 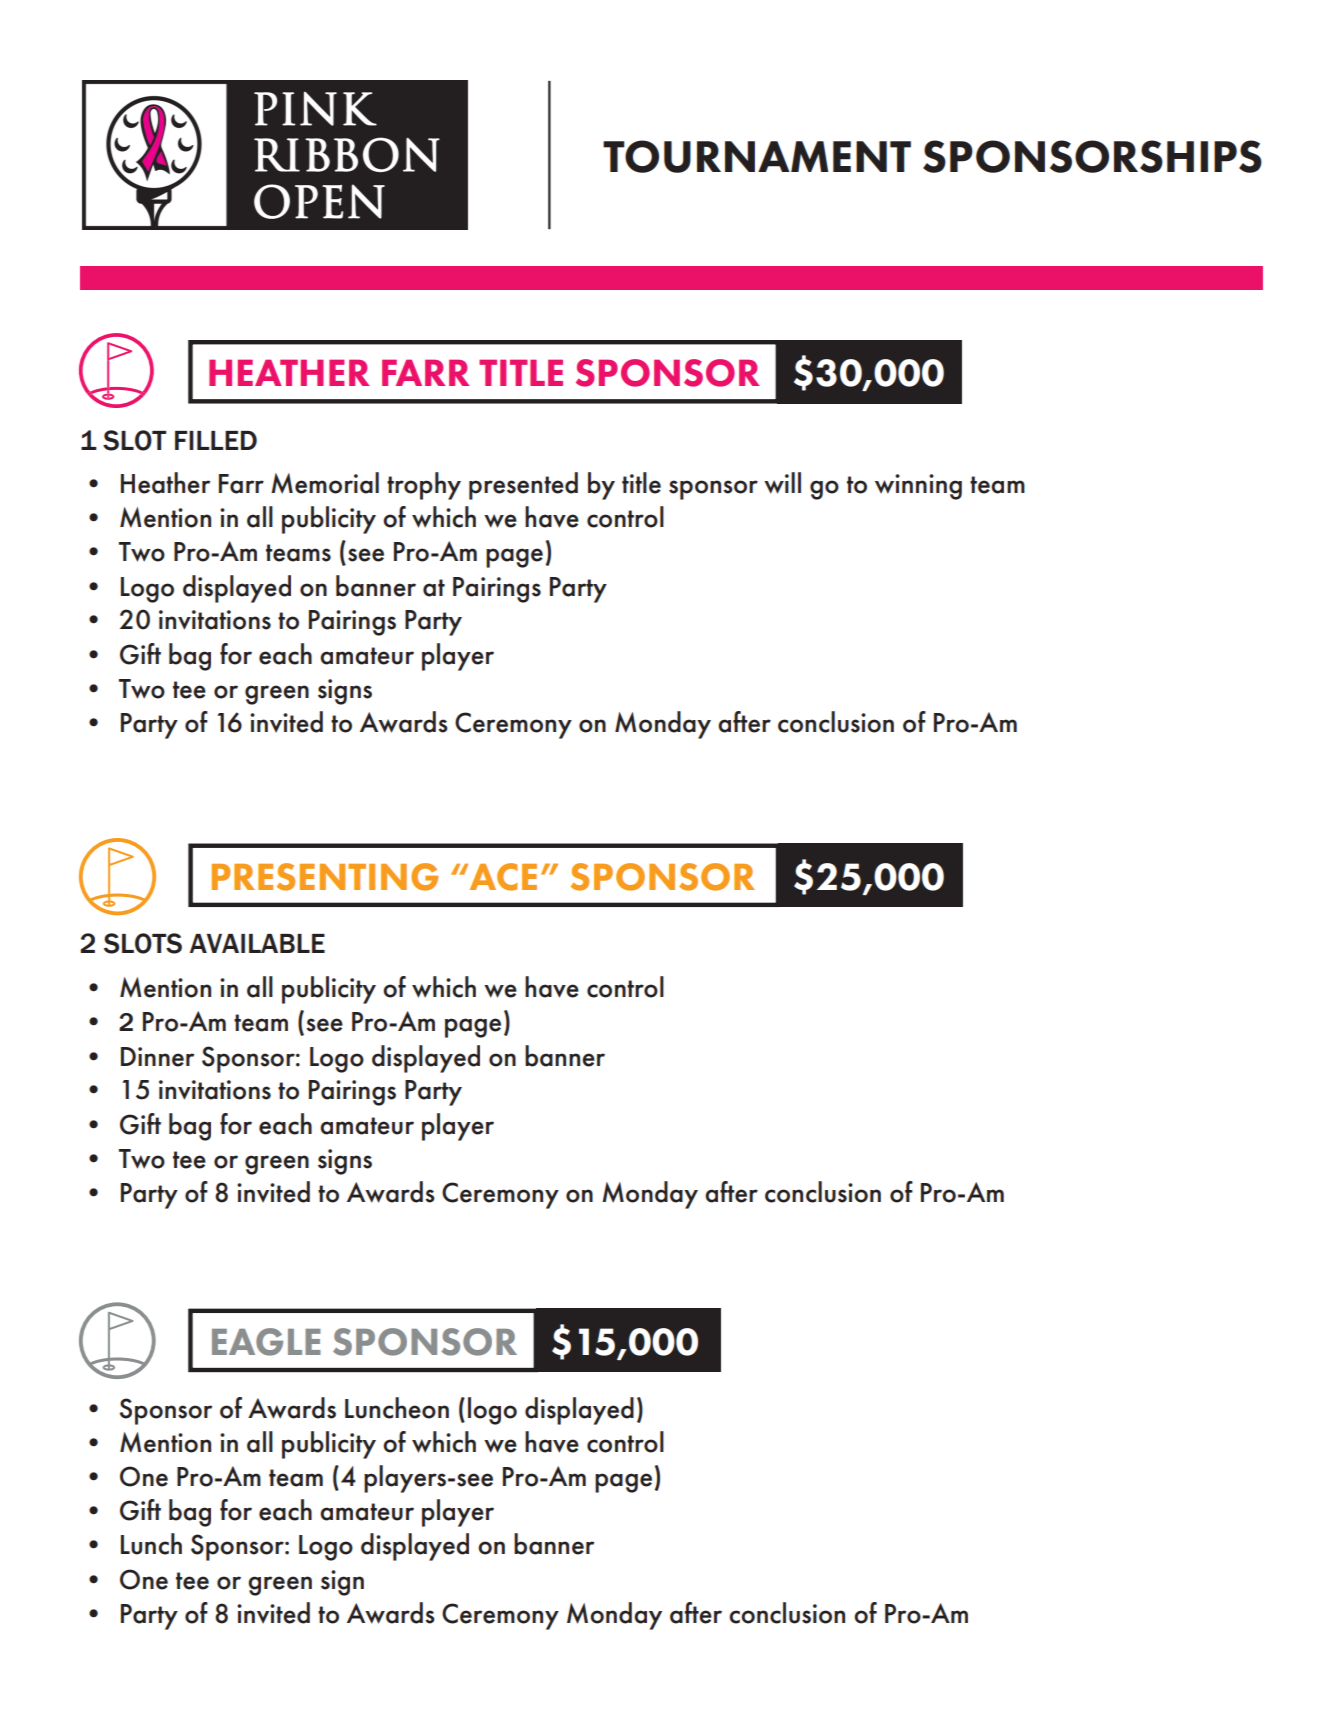 I want to click on PRESENTING, so click(x=325, y=877).
